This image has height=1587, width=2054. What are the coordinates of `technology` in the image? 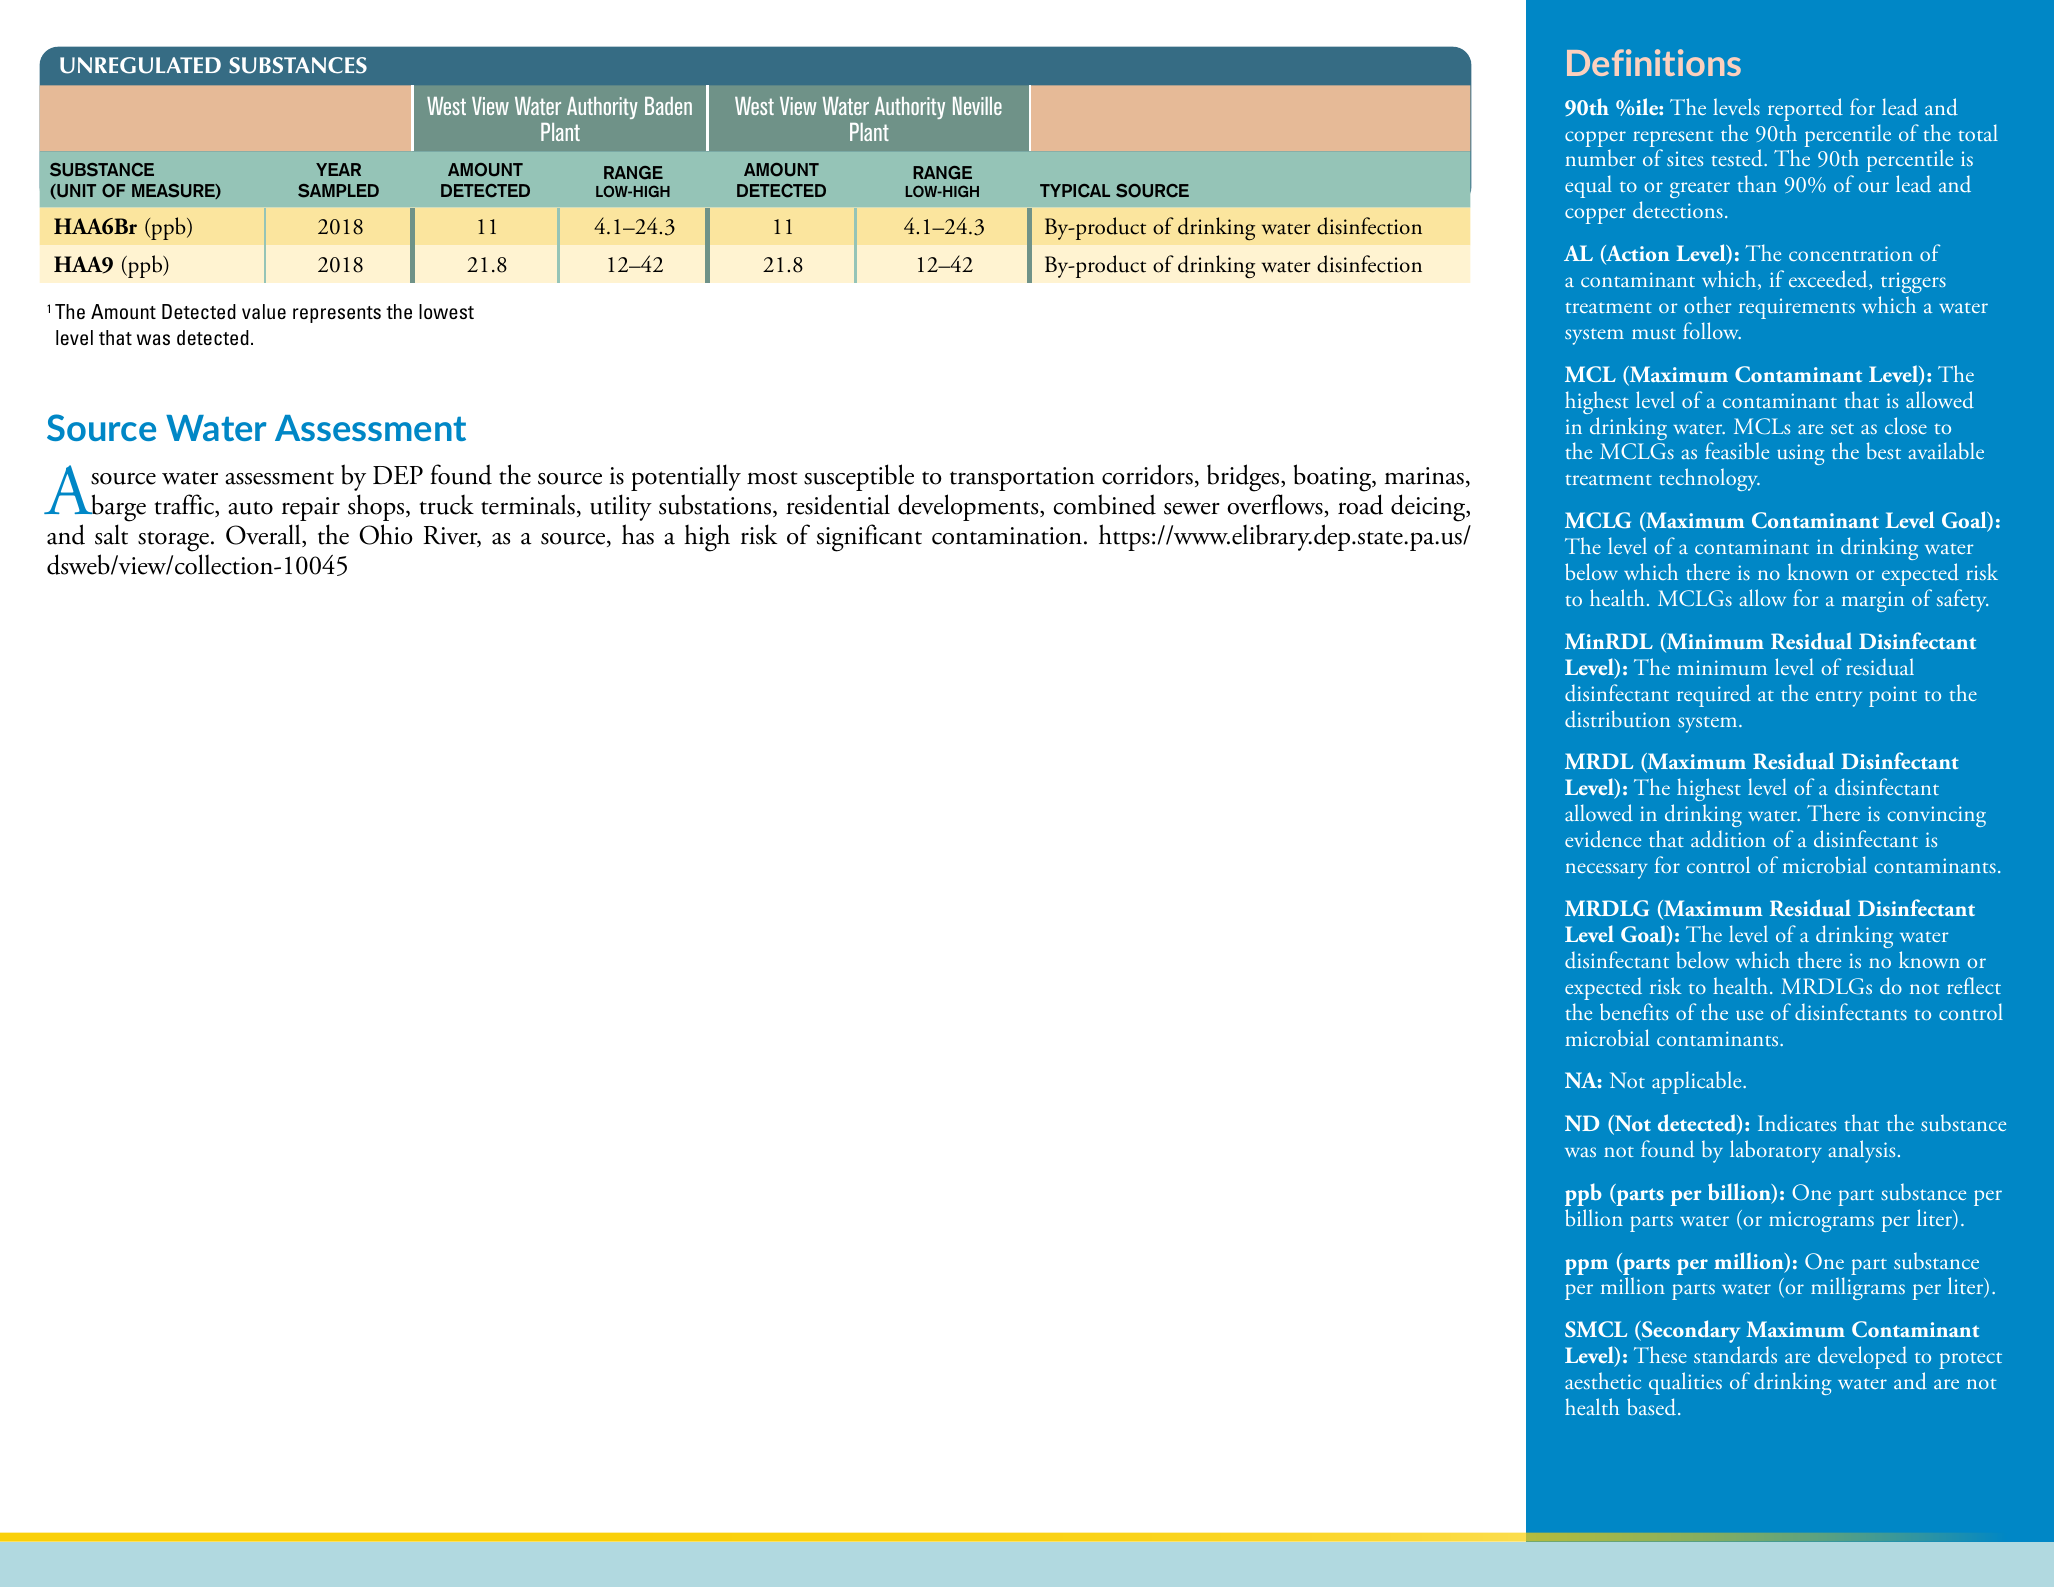 It's located at (1709, 479).
